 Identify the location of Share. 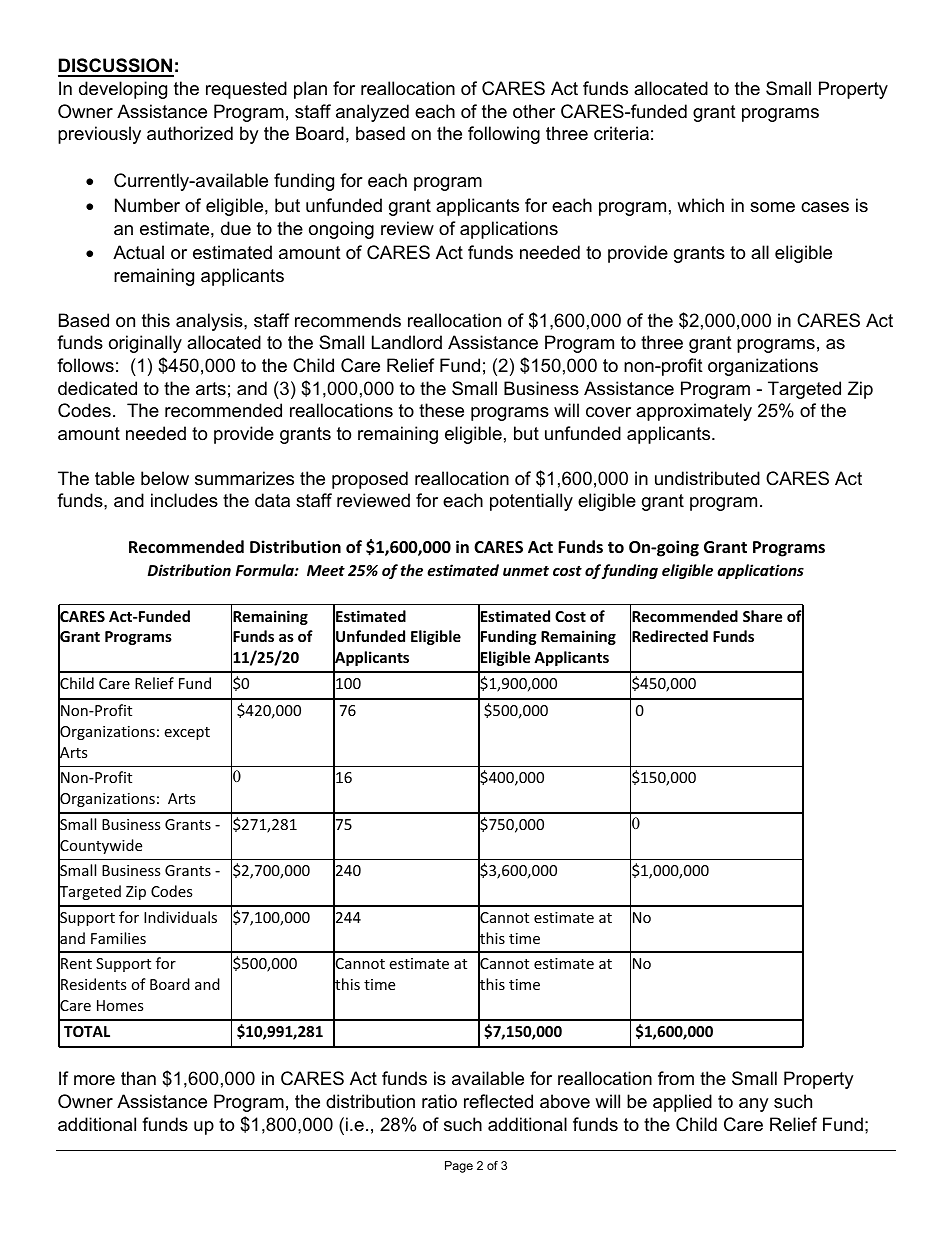
(762, 616).
